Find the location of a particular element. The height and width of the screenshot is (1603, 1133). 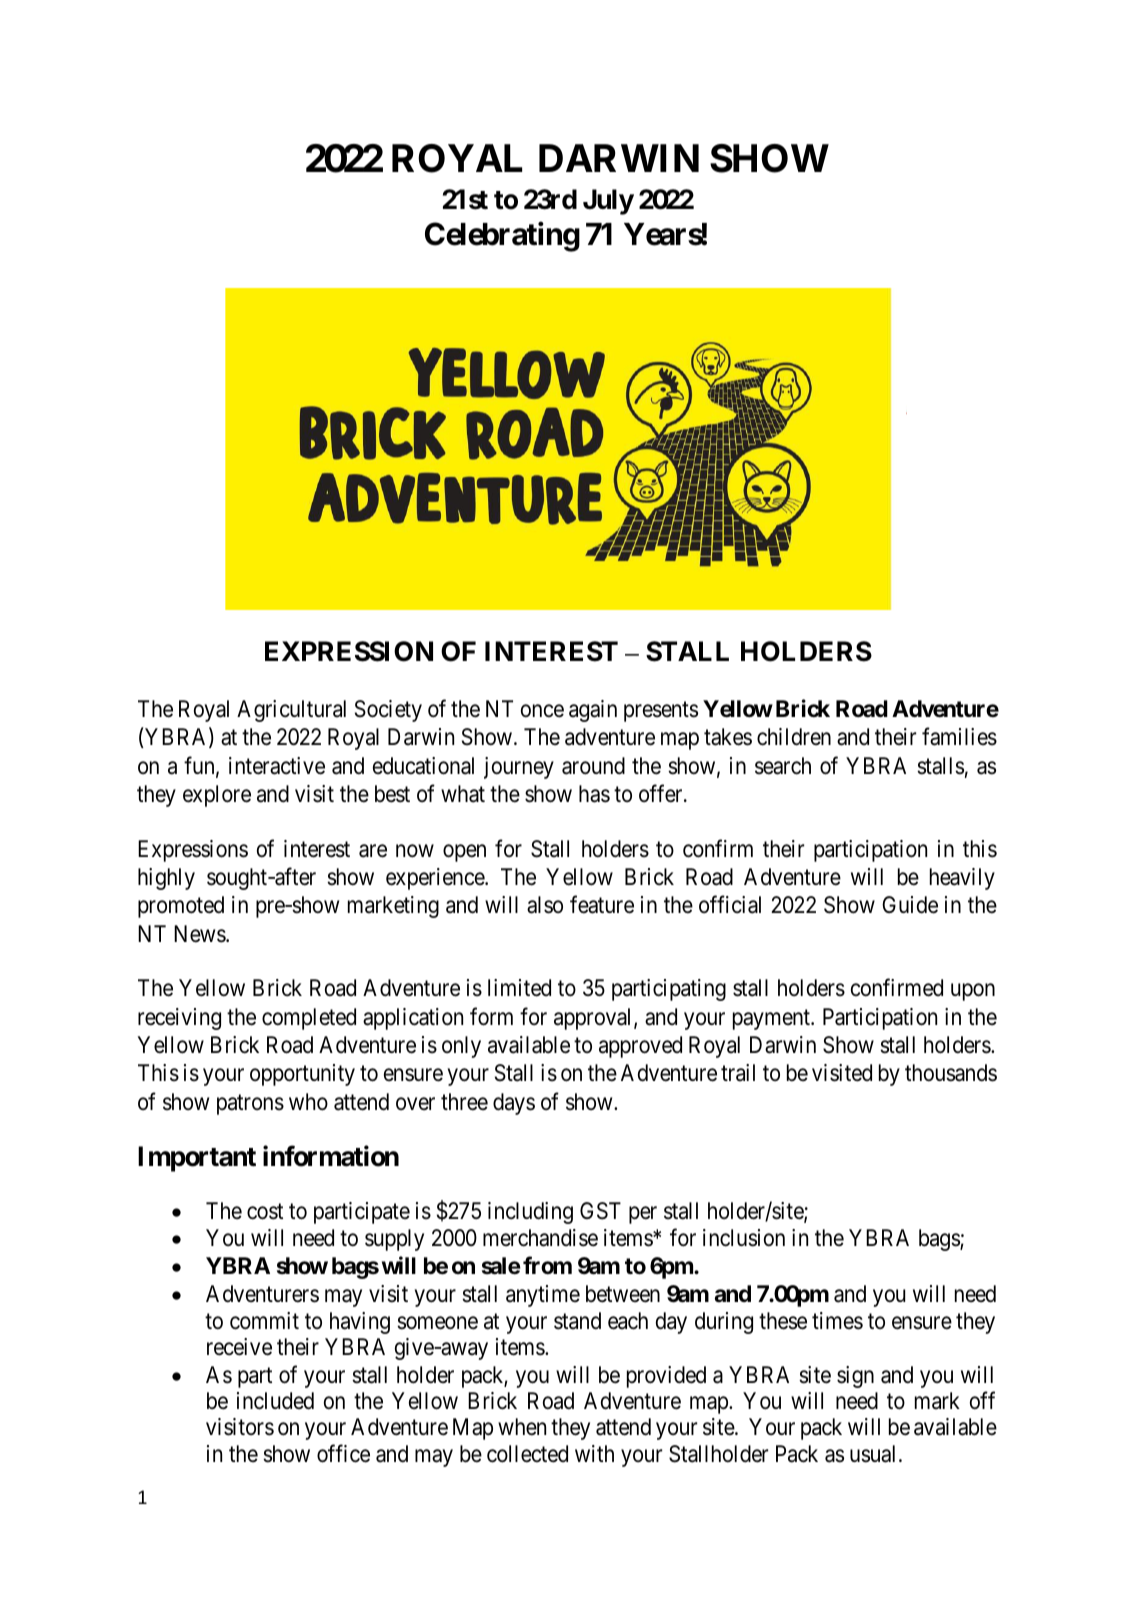

included is located at coordinates (275, 1401).
